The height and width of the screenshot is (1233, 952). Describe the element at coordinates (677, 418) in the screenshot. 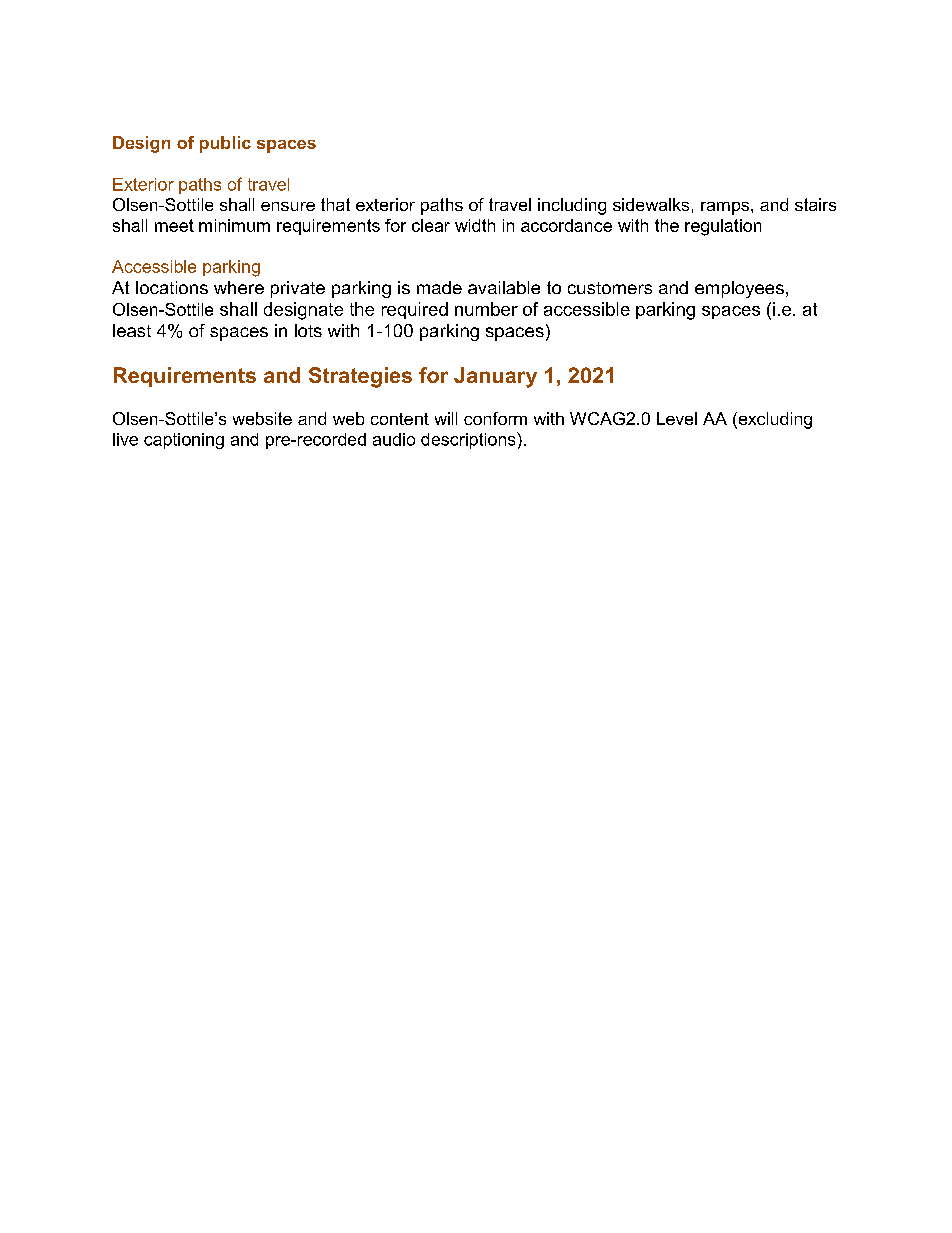

I see `Level` at that location.
